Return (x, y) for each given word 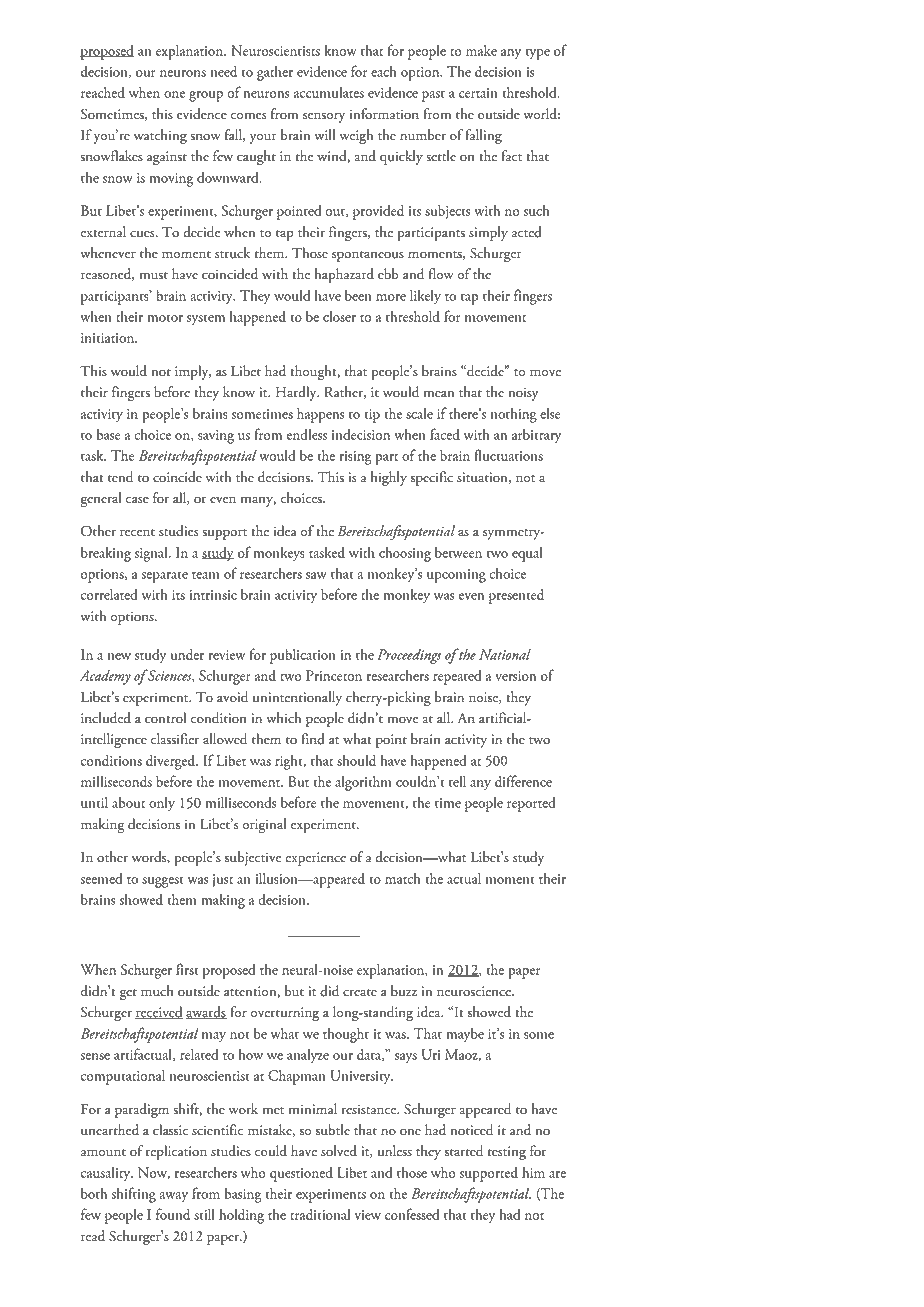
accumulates (329, 92)
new (119, 656)
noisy (523, 394)
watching (160, 136)
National (505, 654)
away (173, 1197)
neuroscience (475, 991)
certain (478, 93)
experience (315, 859)
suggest (163, 882)
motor (165, 318)
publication (303, 656)
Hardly (297, 393)
